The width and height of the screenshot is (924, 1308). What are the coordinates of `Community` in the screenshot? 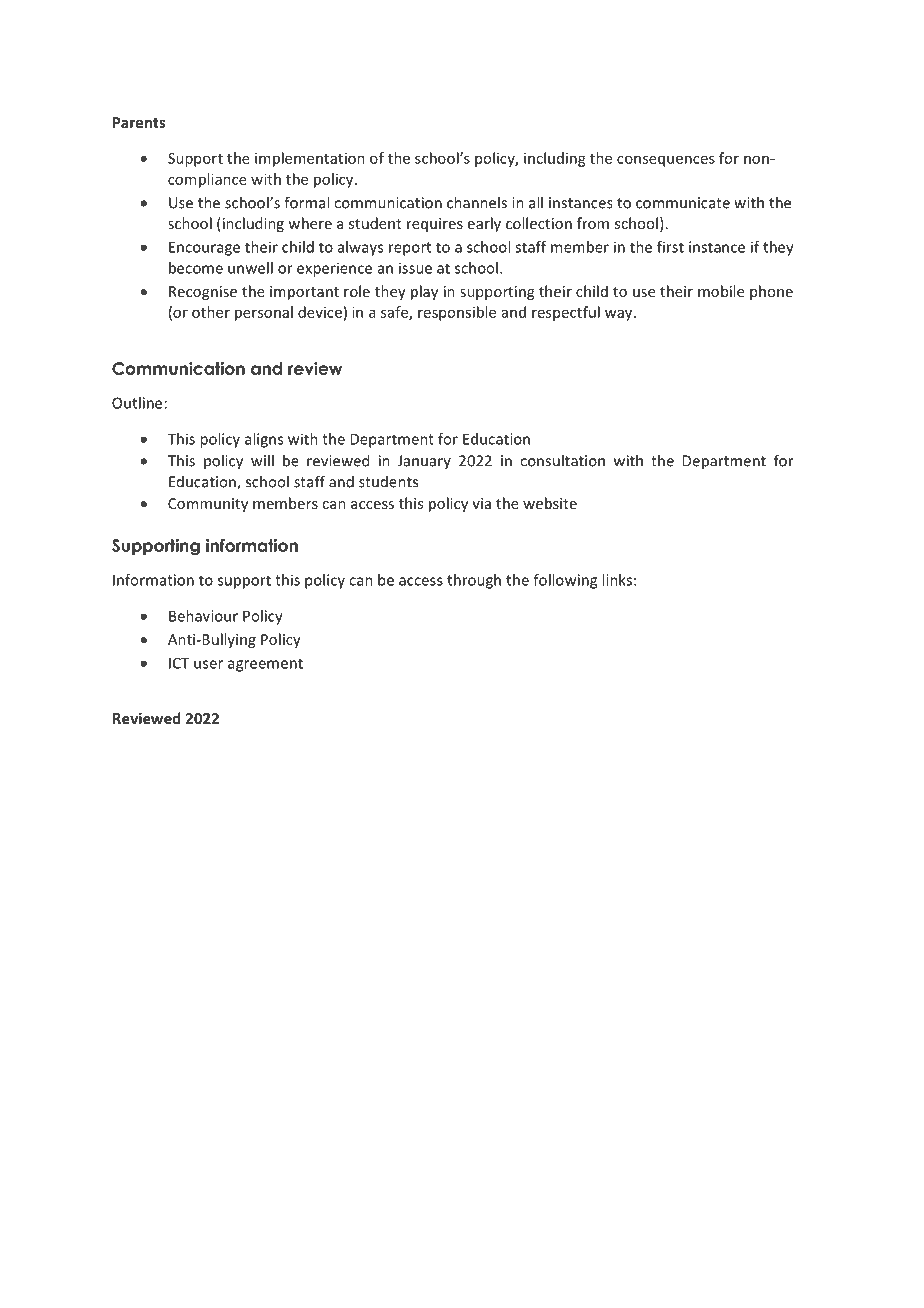 It's located at (208, 505).
